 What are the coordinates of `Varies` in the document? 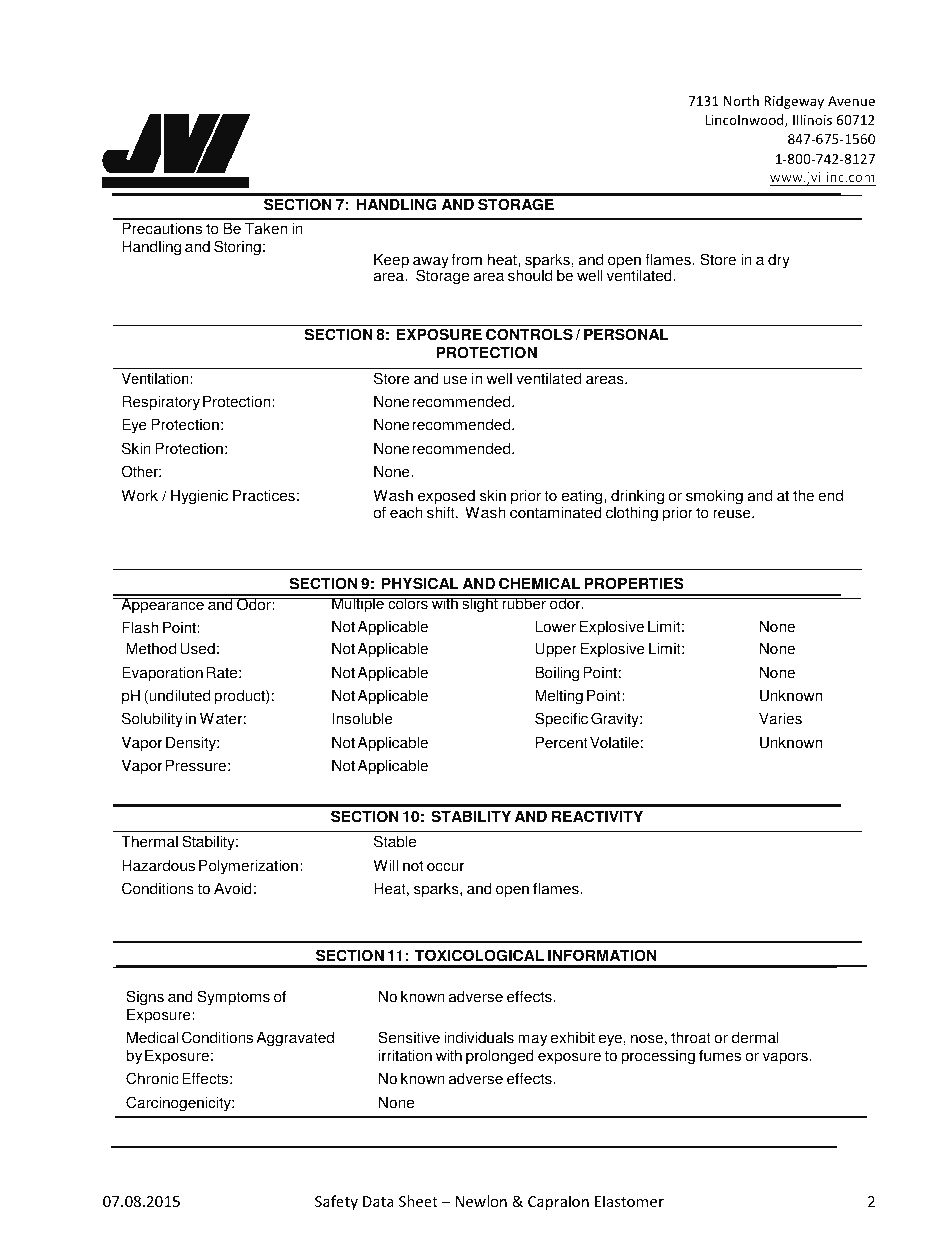 It's located at (780, 718).
